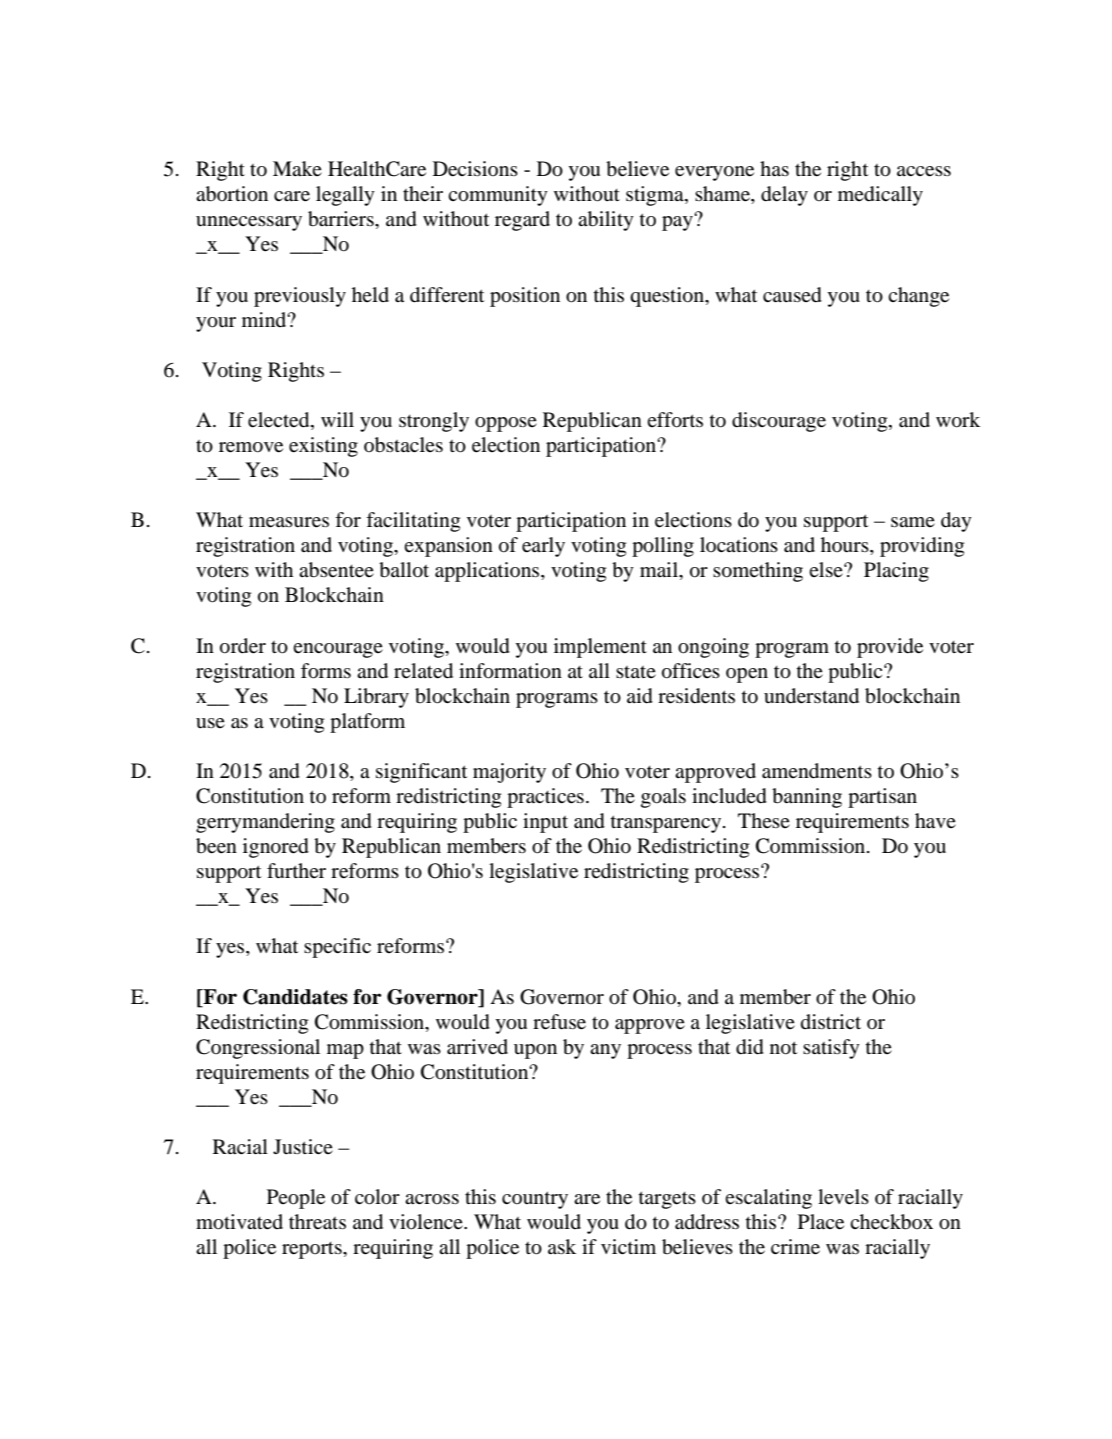  Describe the element at coordinates (543, 547) in the image. I see `early` at that location.
